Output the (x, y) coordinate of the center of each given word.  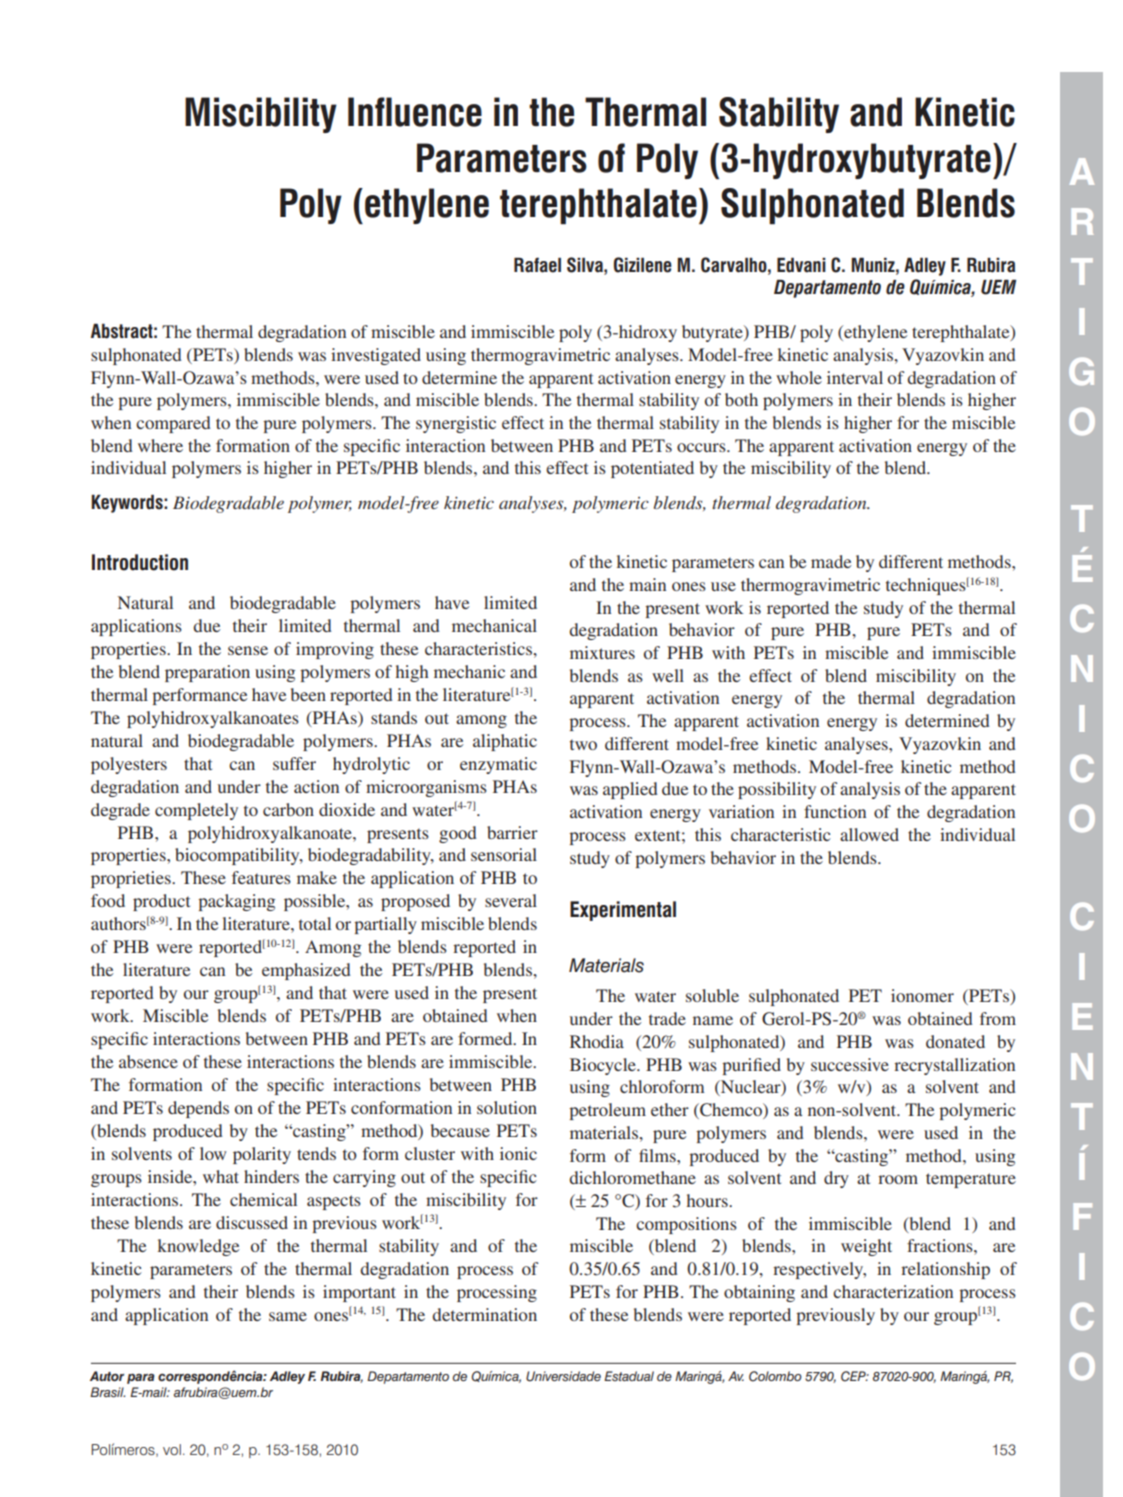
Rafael (537, 265)
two (583, 744)
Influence (415, 112)
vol (172, 1449)
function (835, 811)
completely (196, 811)
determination (484, 1314)
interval (855, 377)
